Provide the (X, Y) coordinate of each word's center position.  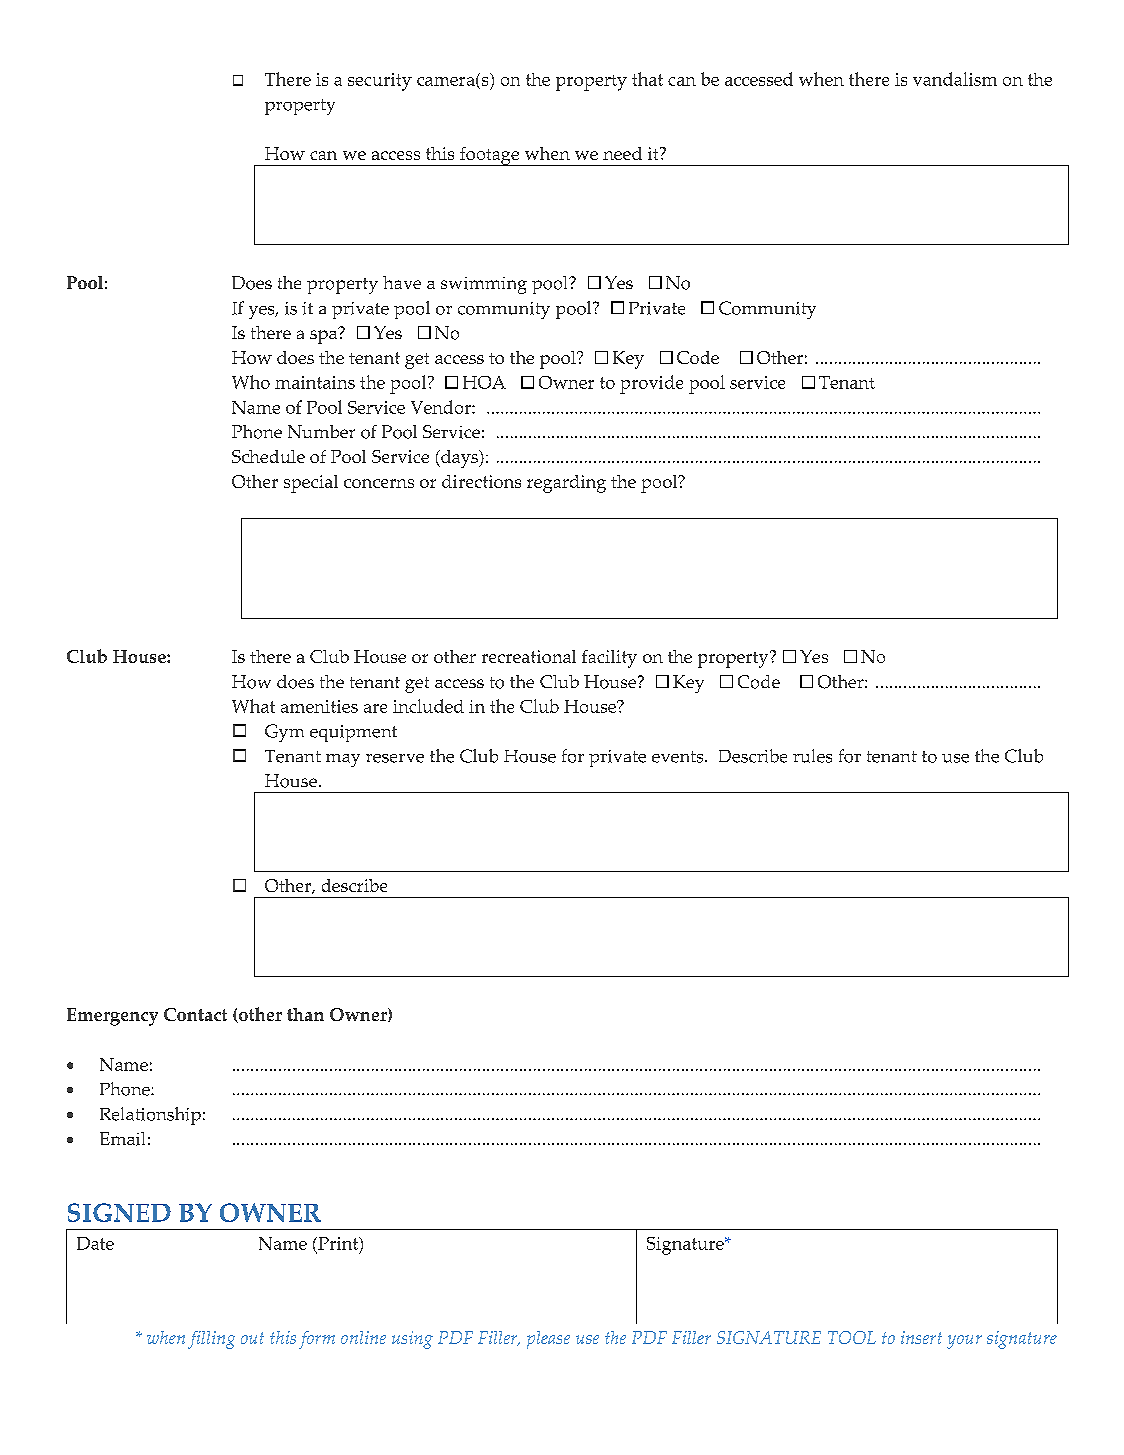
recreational (529, 656)
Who (251, 382)
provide (651, 384)
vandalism (955, 79)
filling (211, 1340)
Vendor (442, 407)
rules (812, 756)
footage (490, 156)
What (253, 706)
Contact (195, 1014)
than (305, 1014)
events (679, 757)
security (380, 82)
